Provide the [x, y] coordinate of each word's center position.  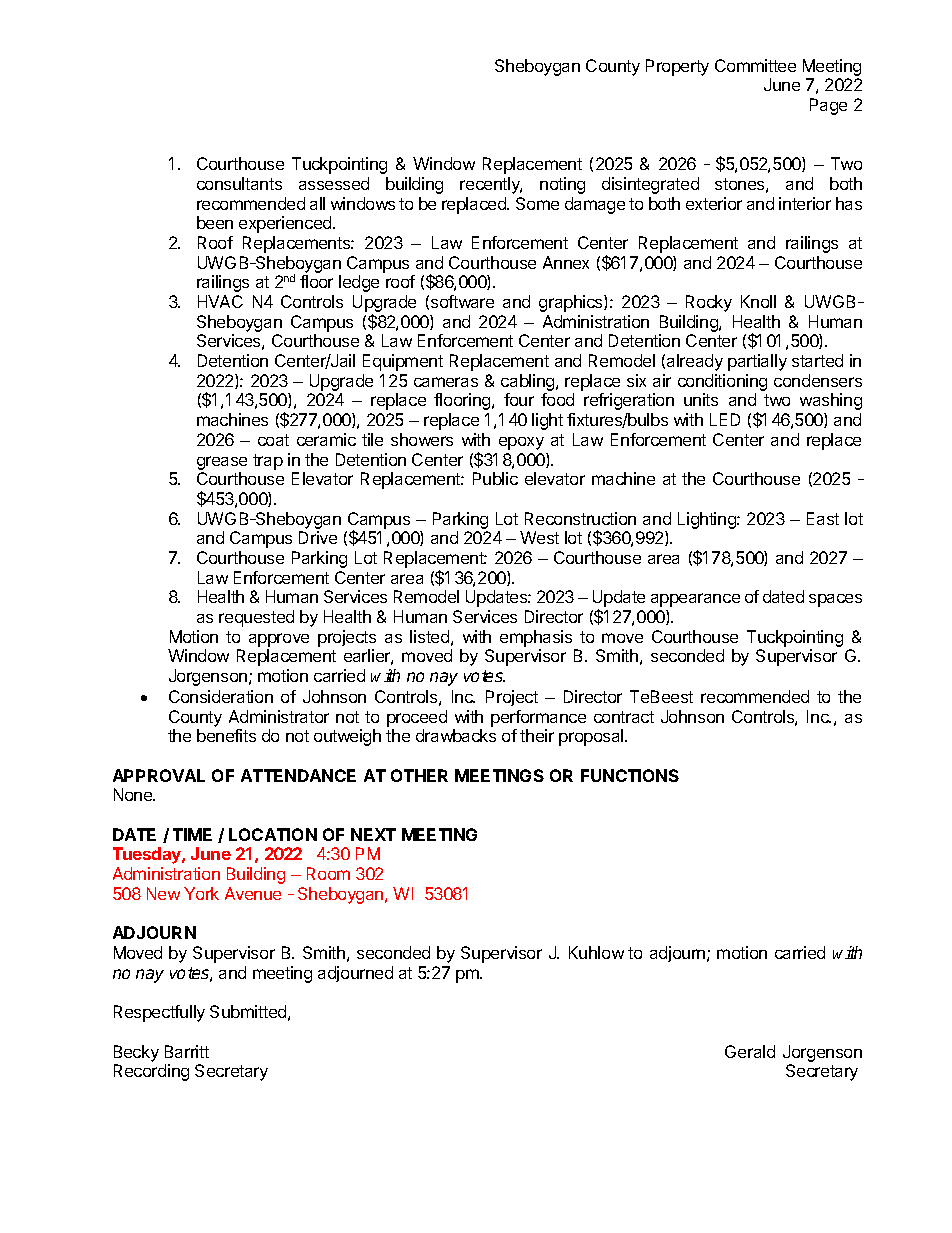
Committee [755, 65]
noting [562, 185]
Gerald [750, 1051]
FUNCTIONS [630, 775]
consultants [239, 183]
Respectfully [159, 1013]
